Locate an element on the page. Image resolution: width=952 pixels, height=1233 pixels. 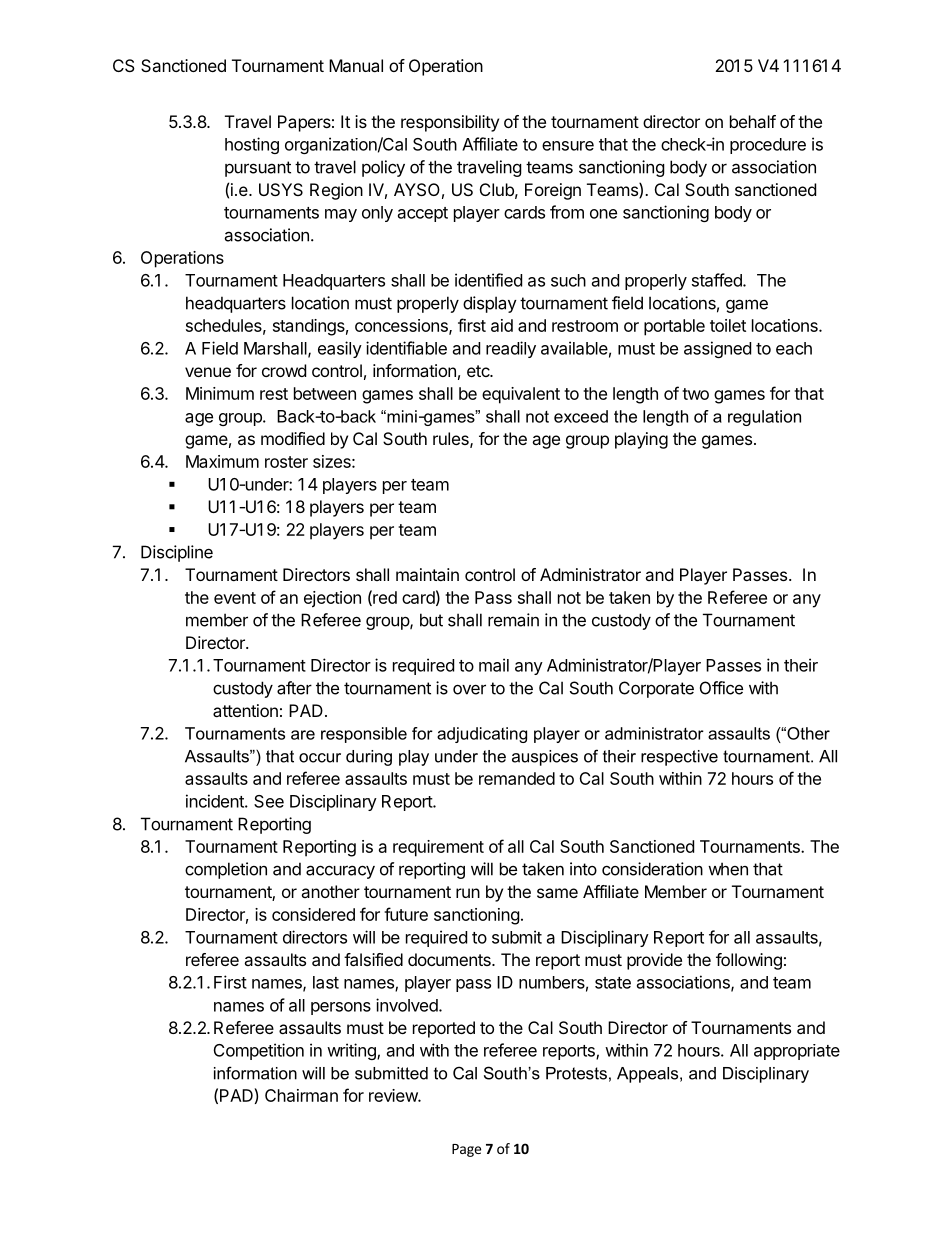
completion is located at coordinates (226, 870).
